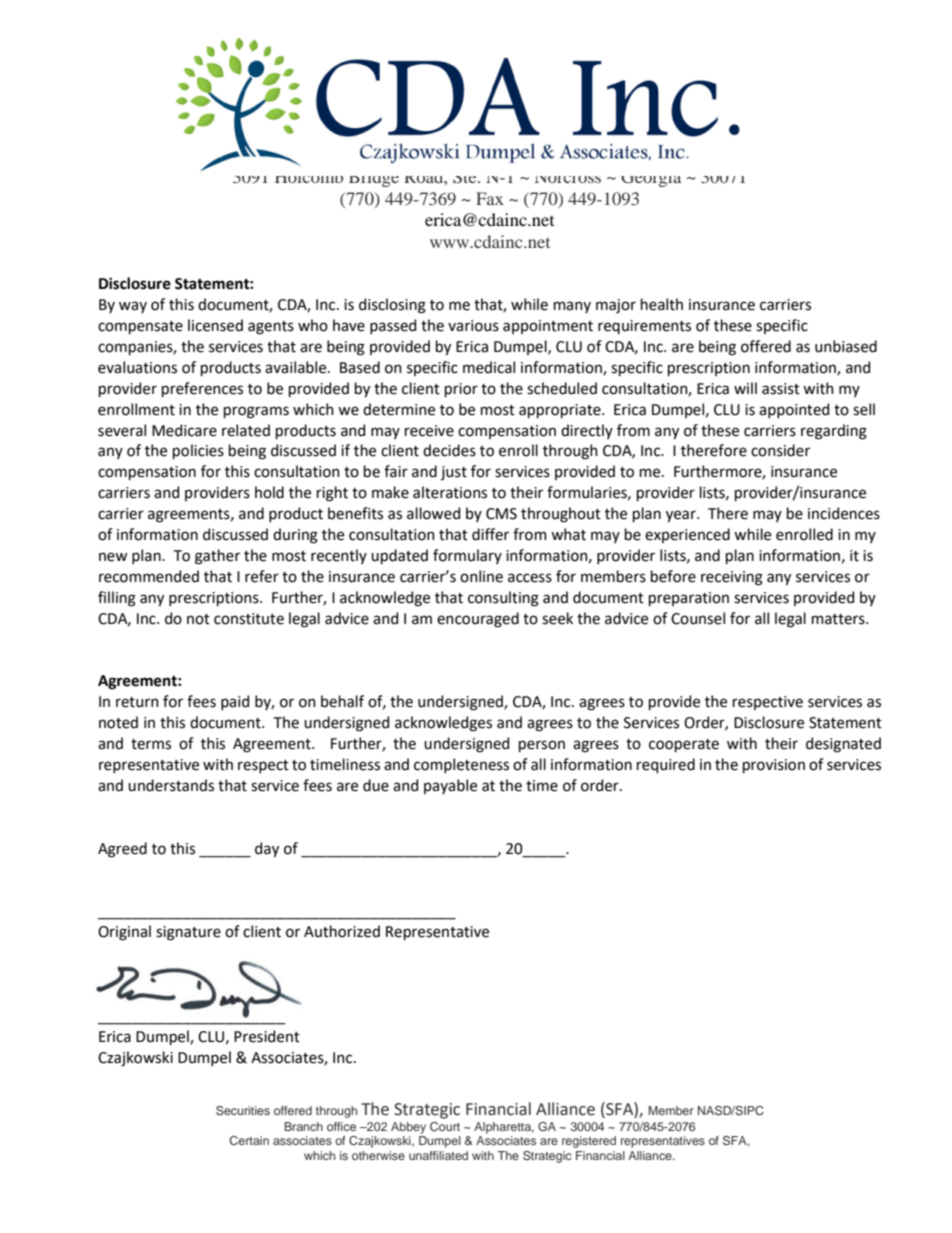 Image resolution: width=952 pixels, height=1233 pixels. I want to click on payable, so click(450, 786).
